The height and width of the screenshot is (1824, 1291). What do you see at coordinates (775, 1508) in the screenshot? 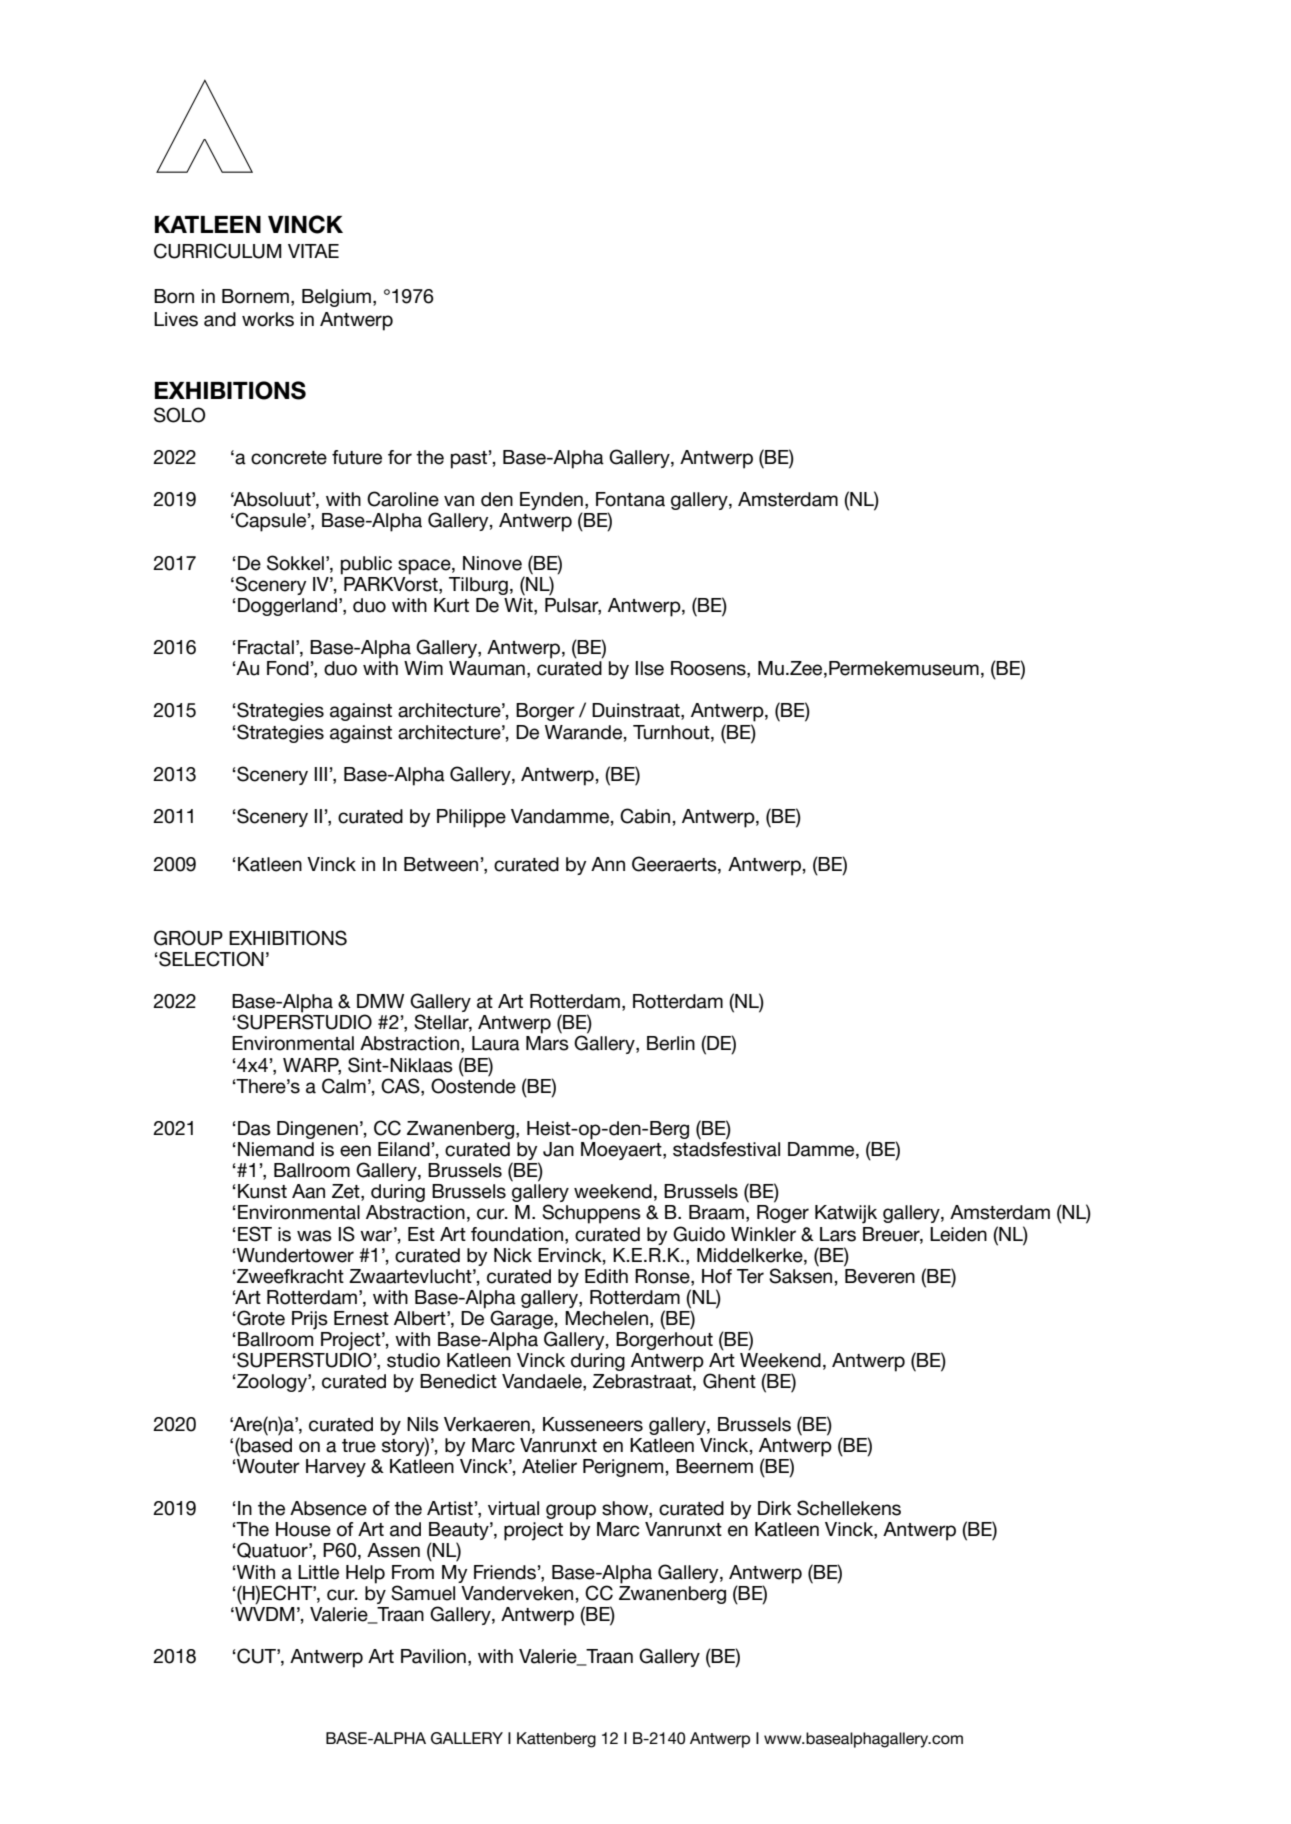
I see `Dirk` at bounding box center [775, 1508].
